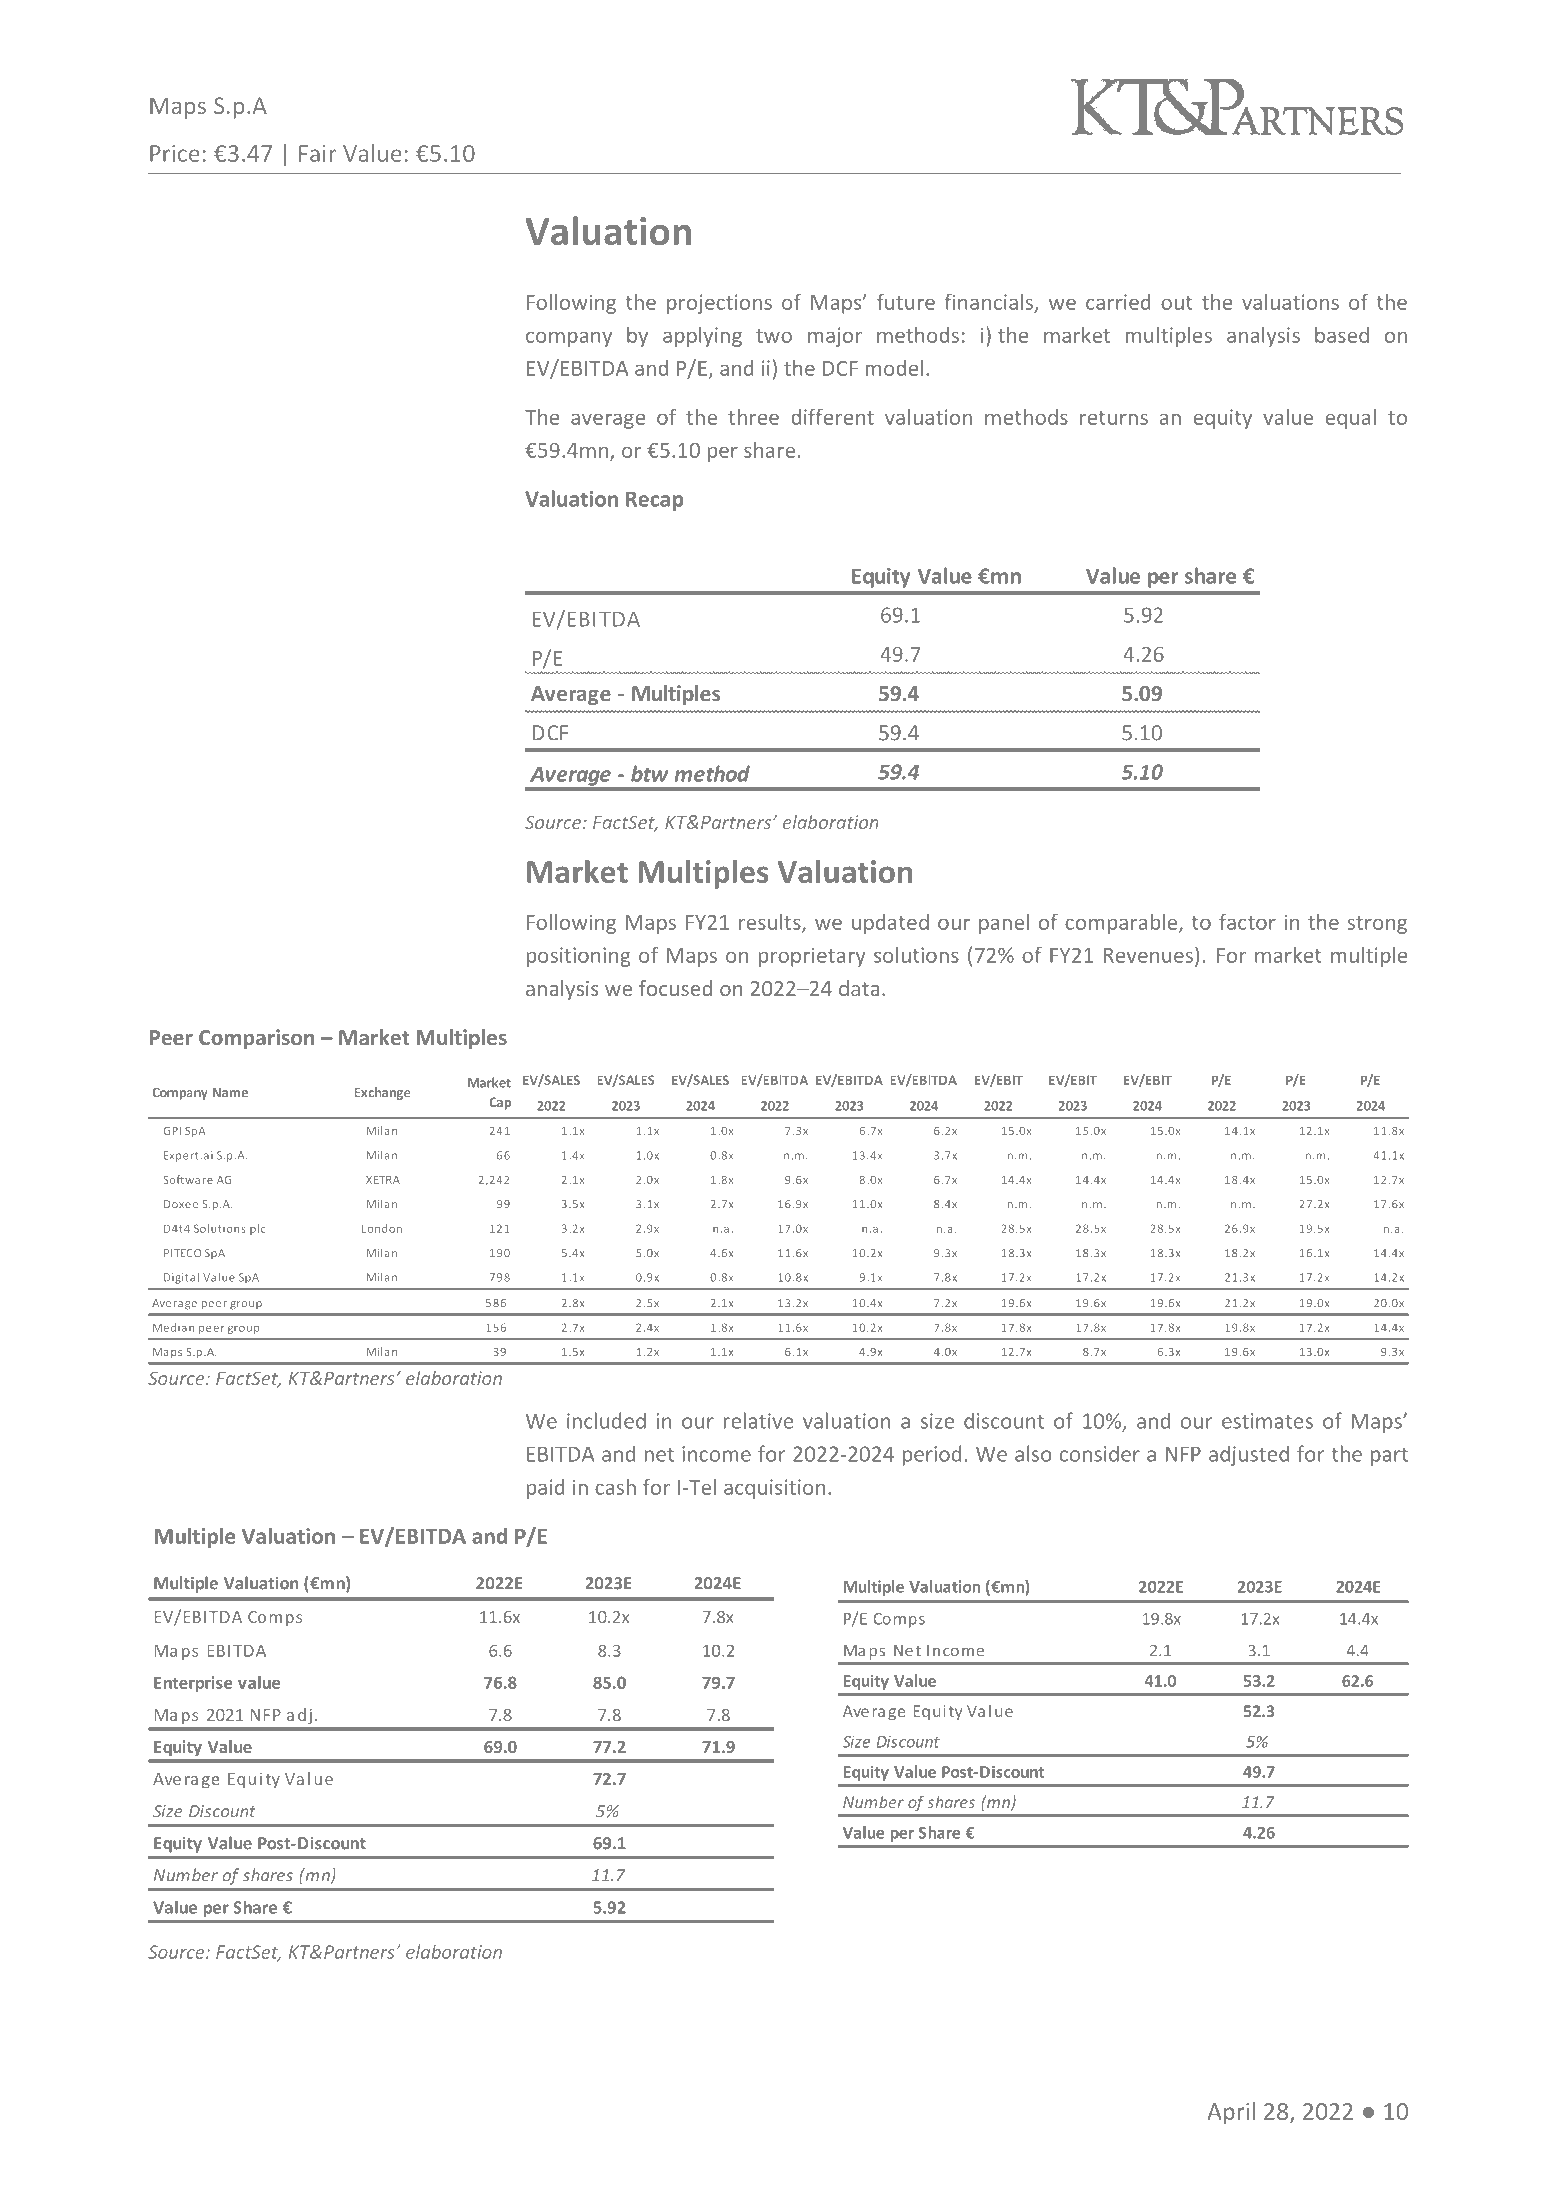 This image has height=2202, width=1557. I want to click on Recap, so click(654, 501).
